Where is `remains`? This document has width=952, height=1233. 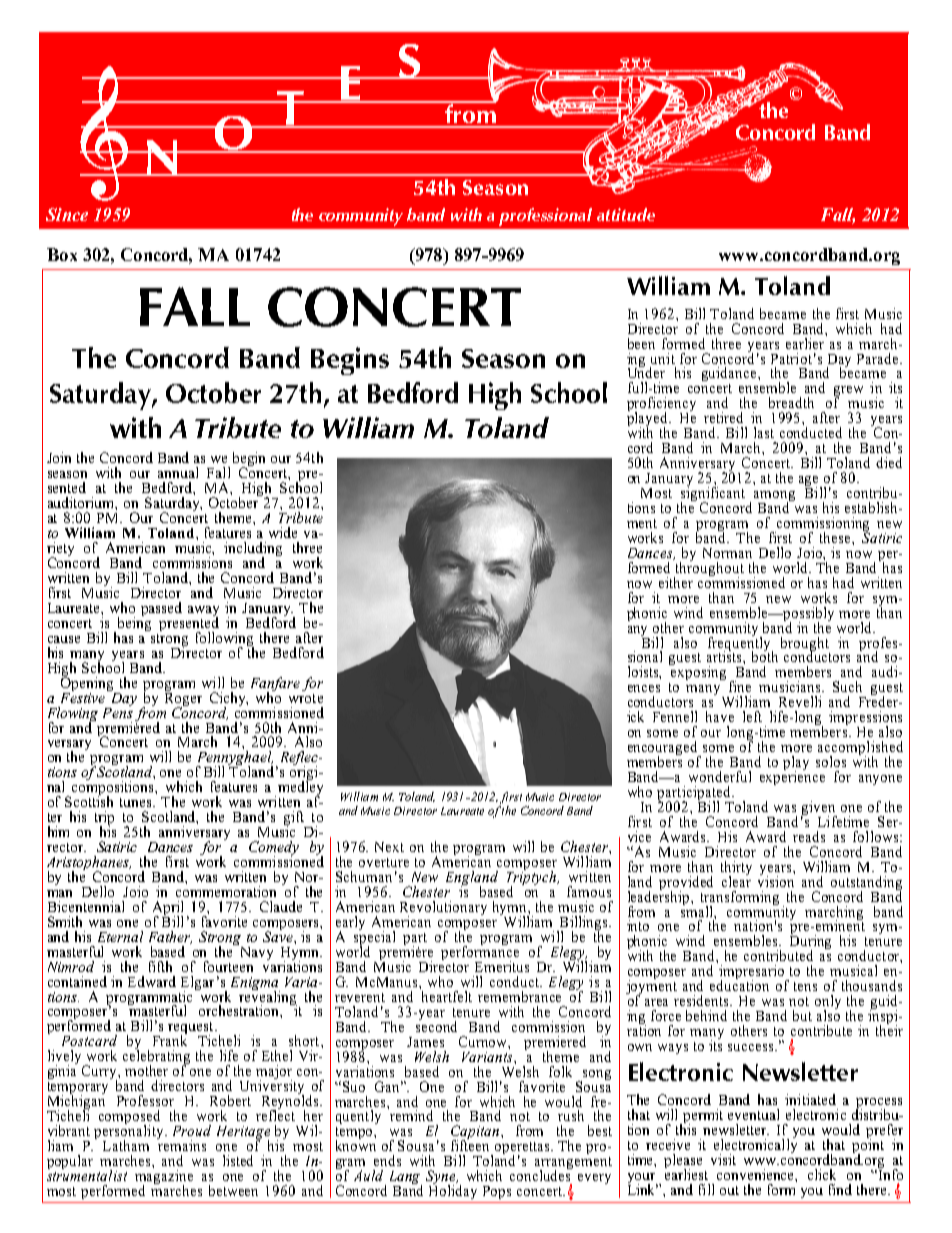 remains is located at coordinates (181, 1144).
